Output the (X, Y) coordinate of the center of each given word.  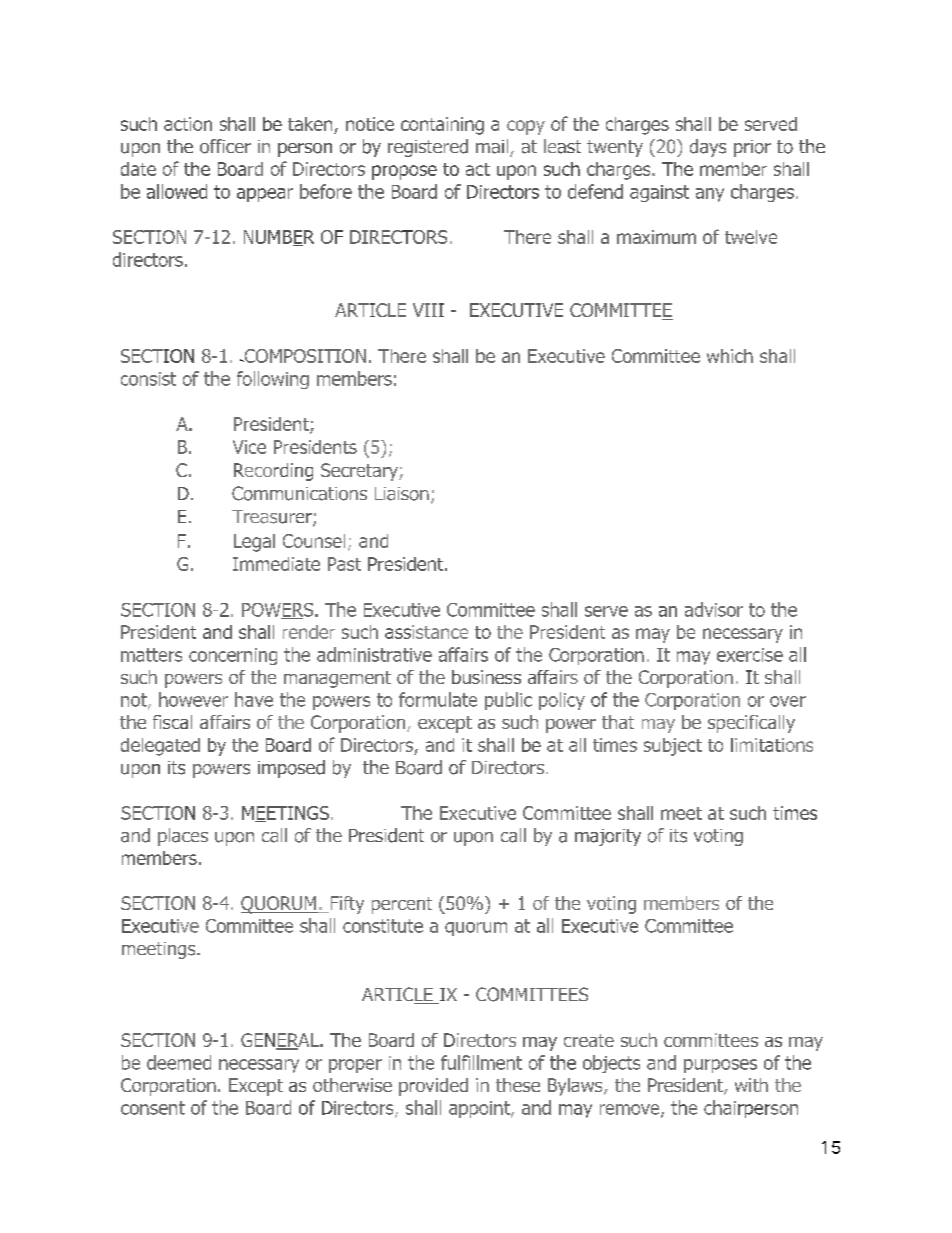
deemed (179, 1062)
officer (225, 146)
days (708, 148)
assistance (426, 632)
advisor (714, 609)
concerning (233, 656)
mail (493, 147)
